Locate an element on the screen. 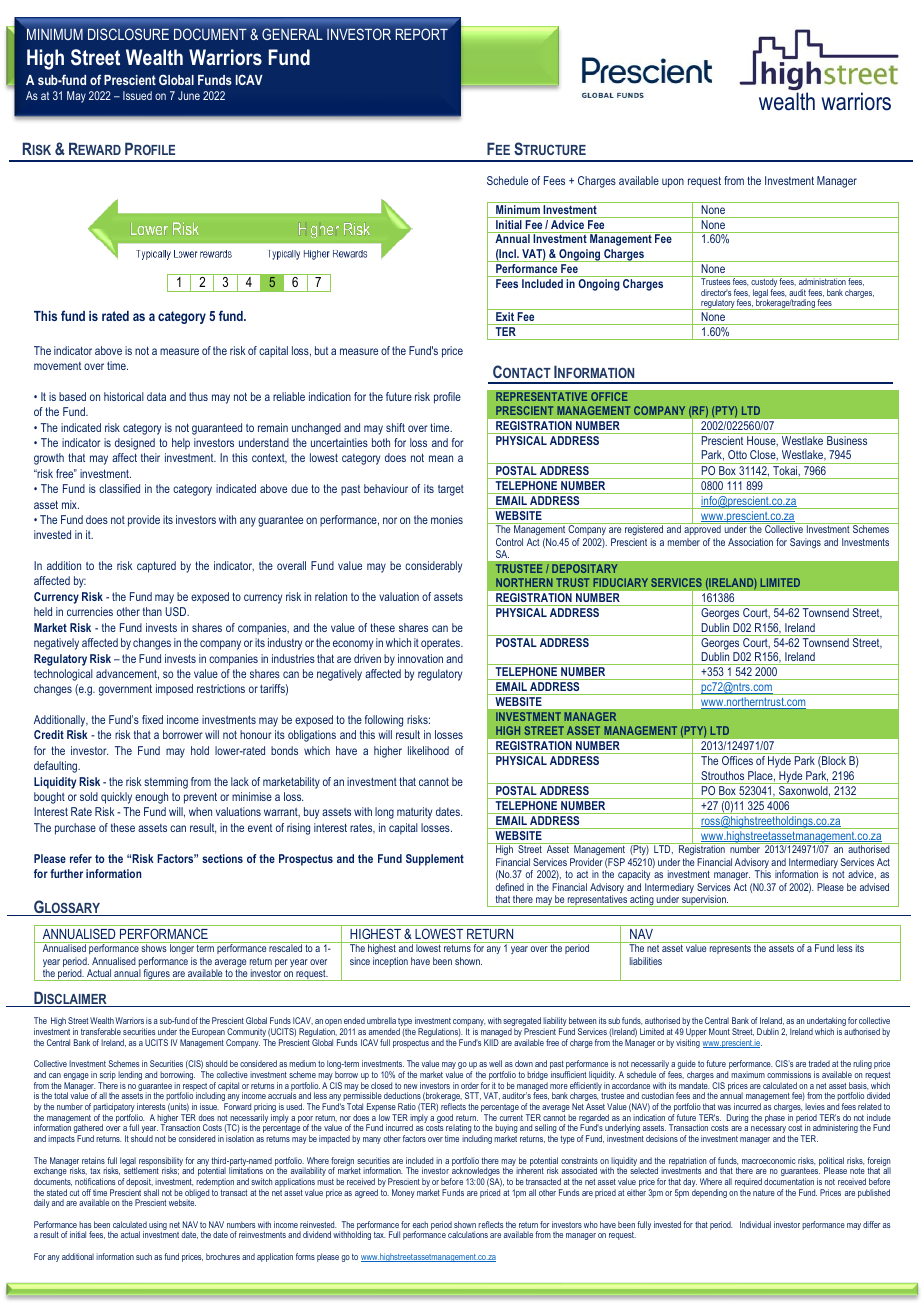 Image resolution: width=924 pixels, height=1308 pixels. calculations is located at coordinates (468, 1234).
